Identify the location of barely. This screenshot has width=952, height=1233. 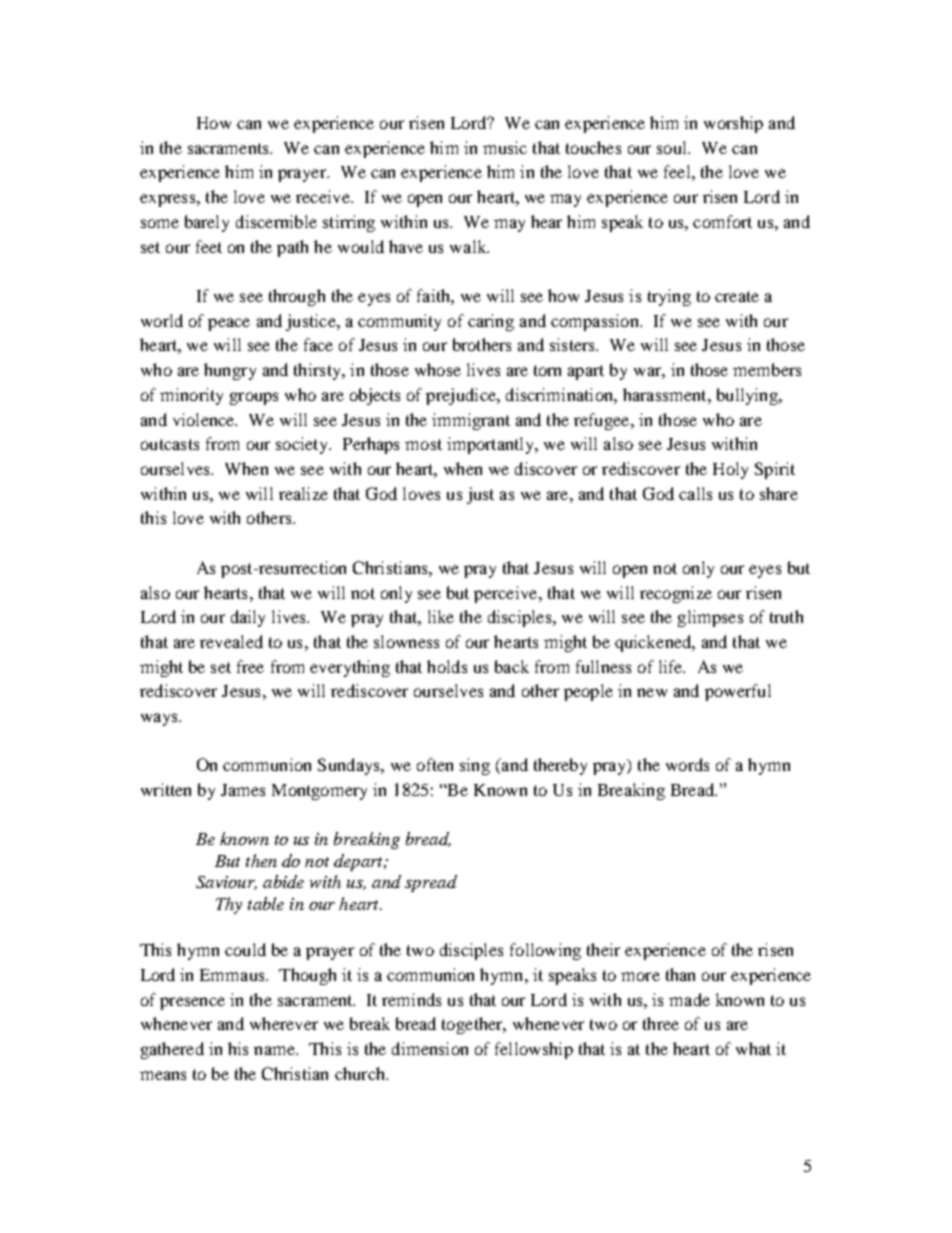
(207, 223).
